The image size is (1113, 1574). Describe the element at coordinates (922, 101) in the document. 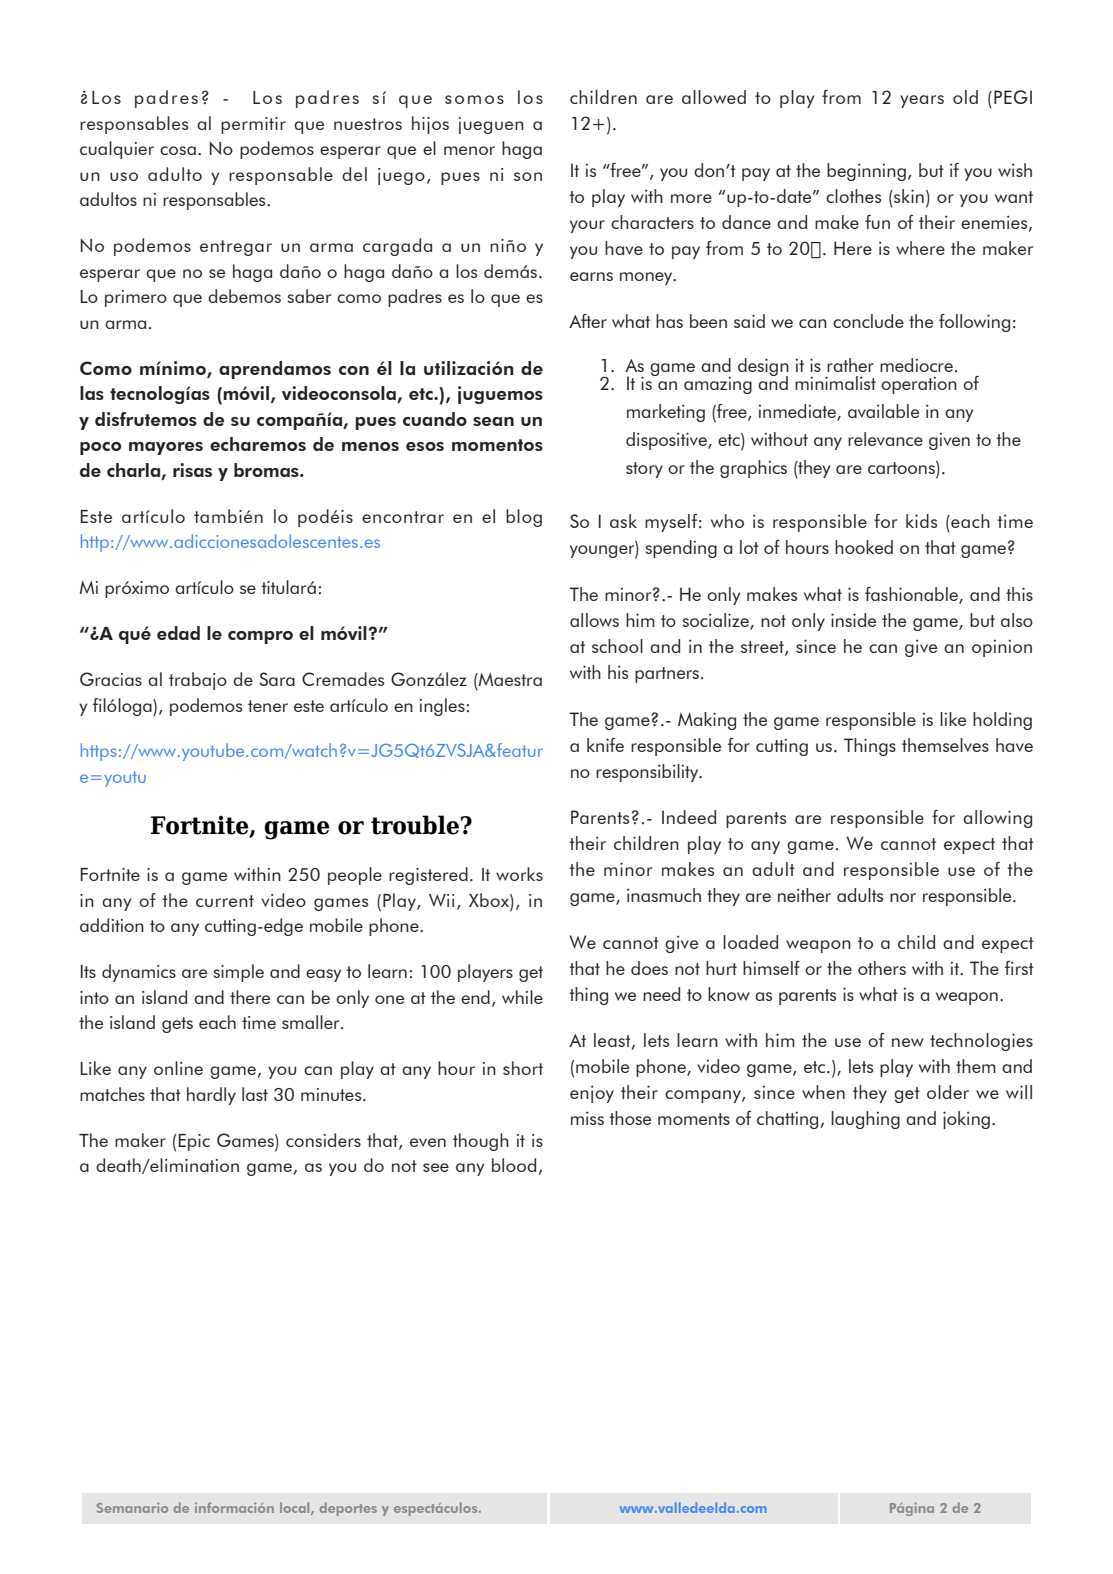

I see `years` at that location.
